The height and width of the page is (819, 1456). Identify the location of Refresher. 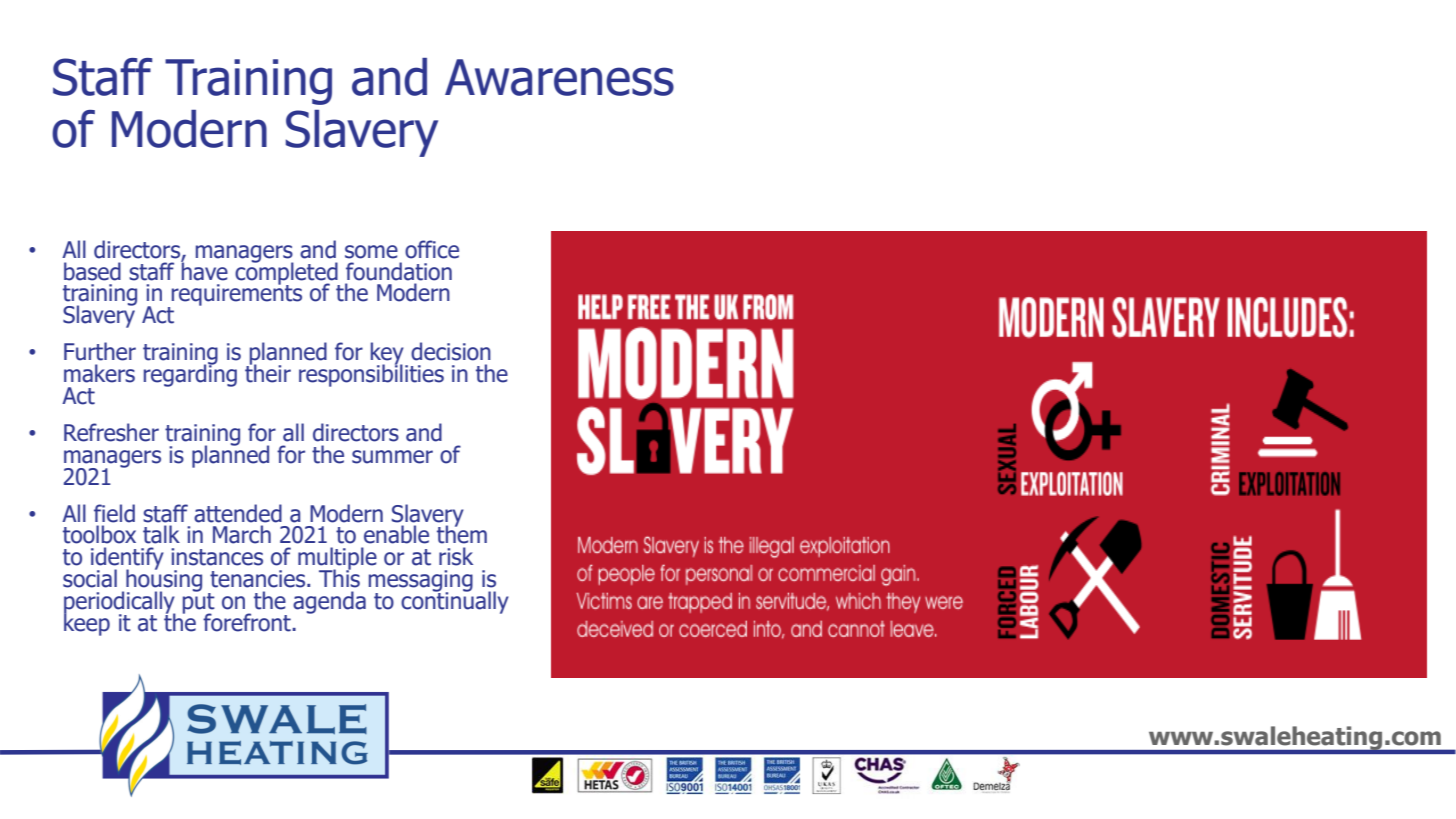
(111, 432).
